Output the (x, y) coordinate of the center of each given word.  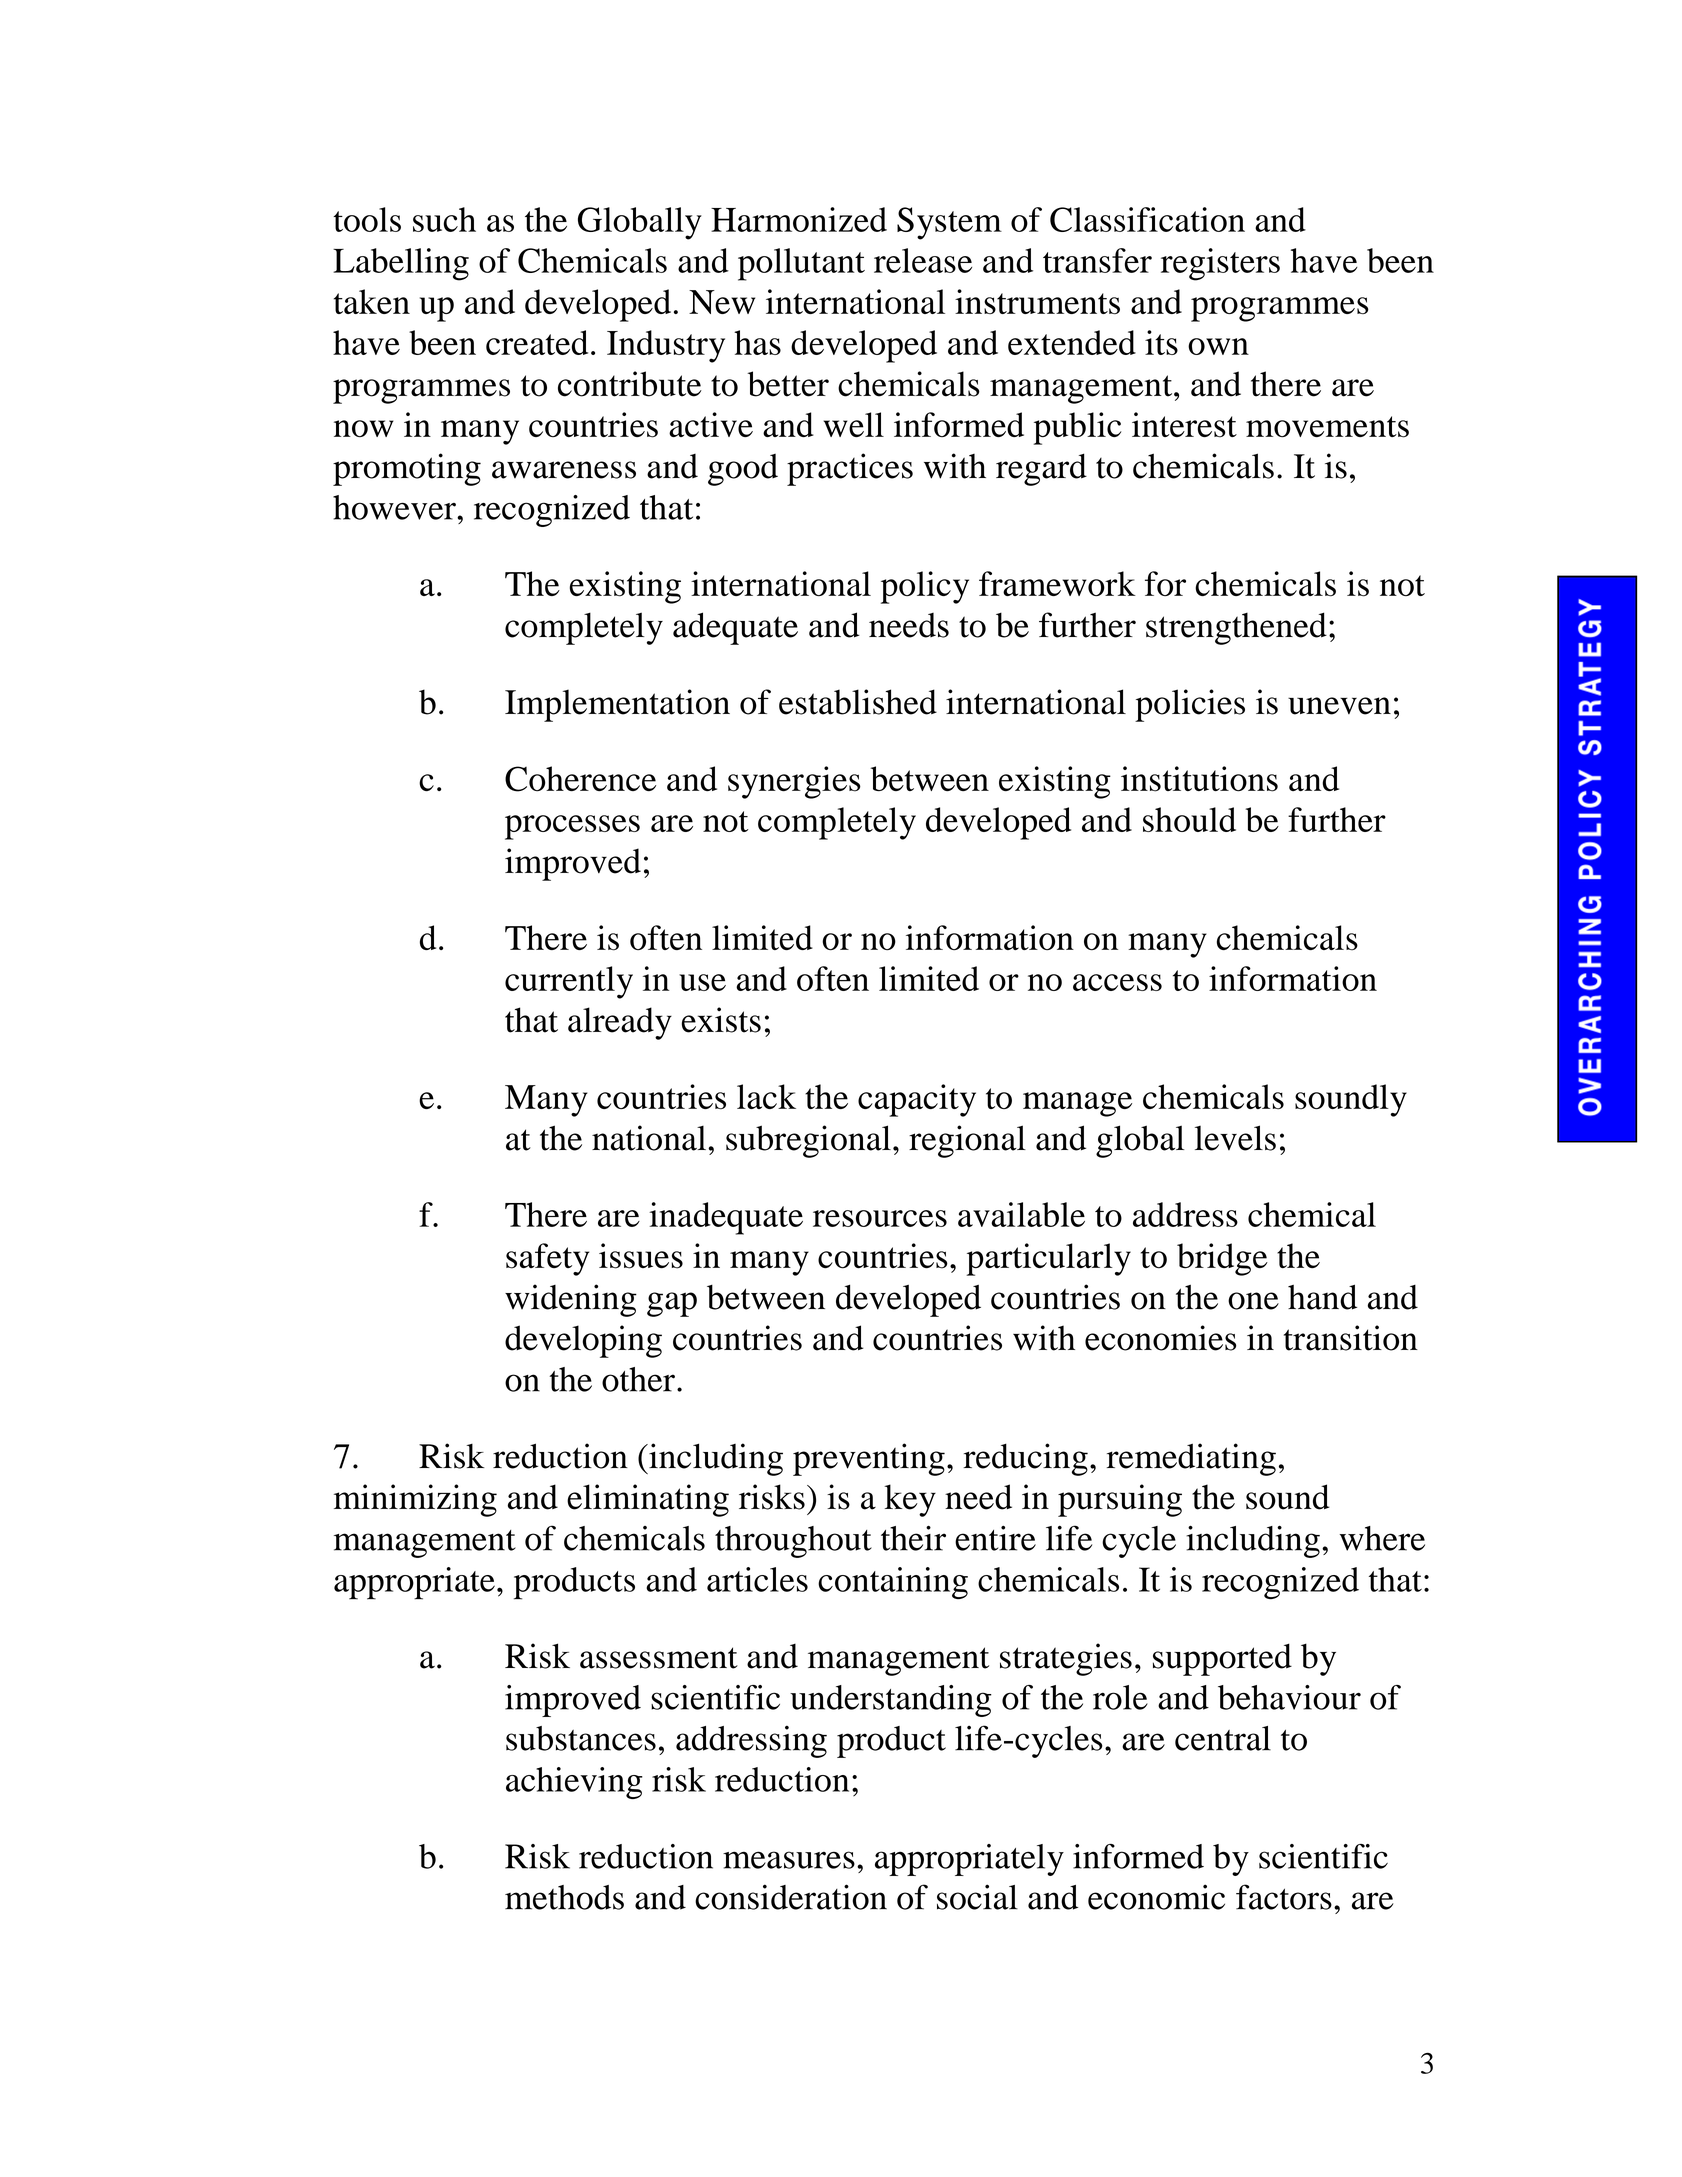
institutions (1199, 779)
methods (564, 1897)
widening (571, 1300)
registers (1220, 264)
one (1253, 1301)
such (444, 219)
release (923, 260)
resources (880, 1218)
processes (572, 827)
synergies (794, 782)
